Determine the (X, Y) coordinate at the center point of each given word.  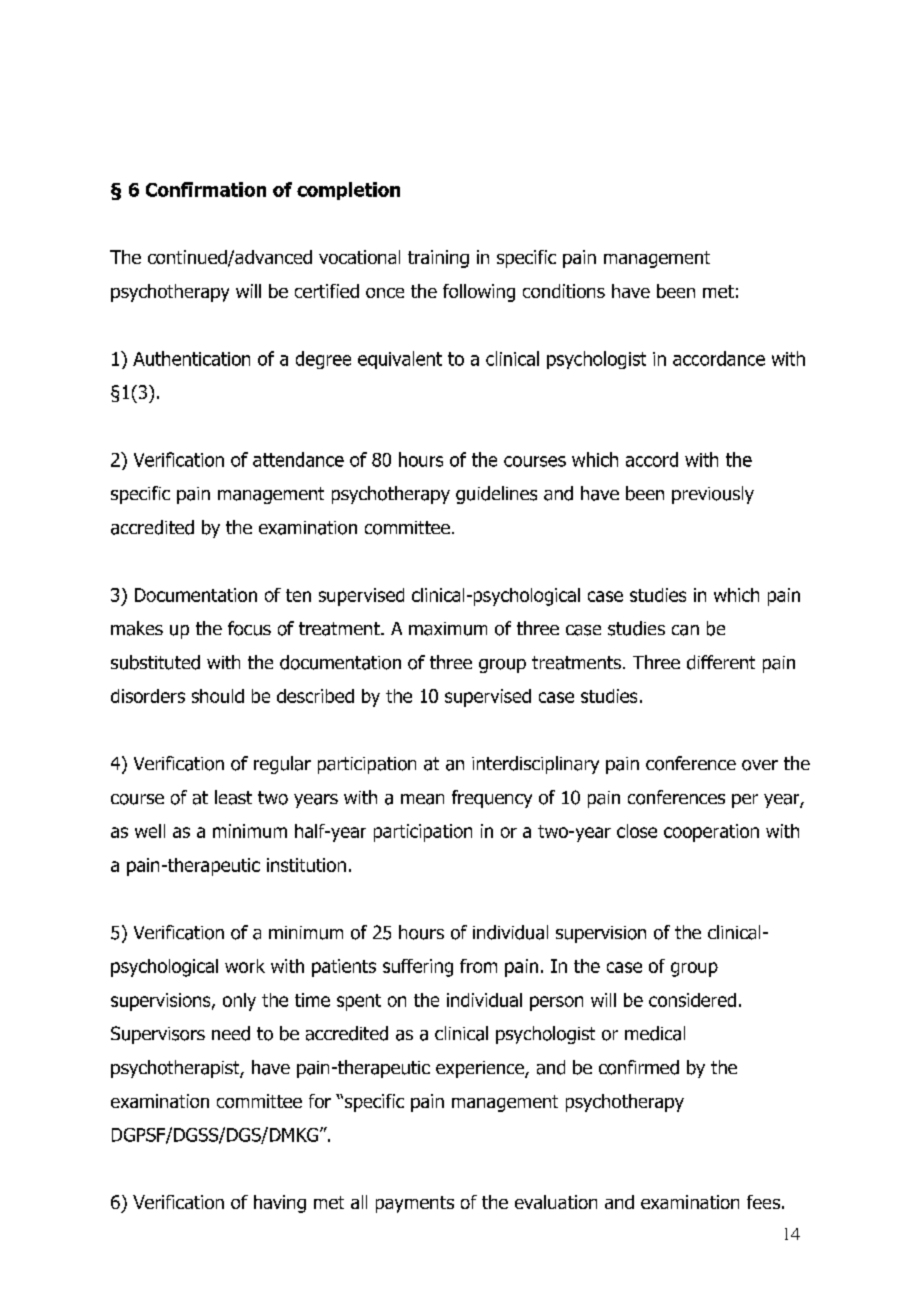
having (280, 1204)
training (438, 259)
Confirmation (206, 189)
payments (415, 1204)
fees (763, 1202)
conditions (564, 291)
